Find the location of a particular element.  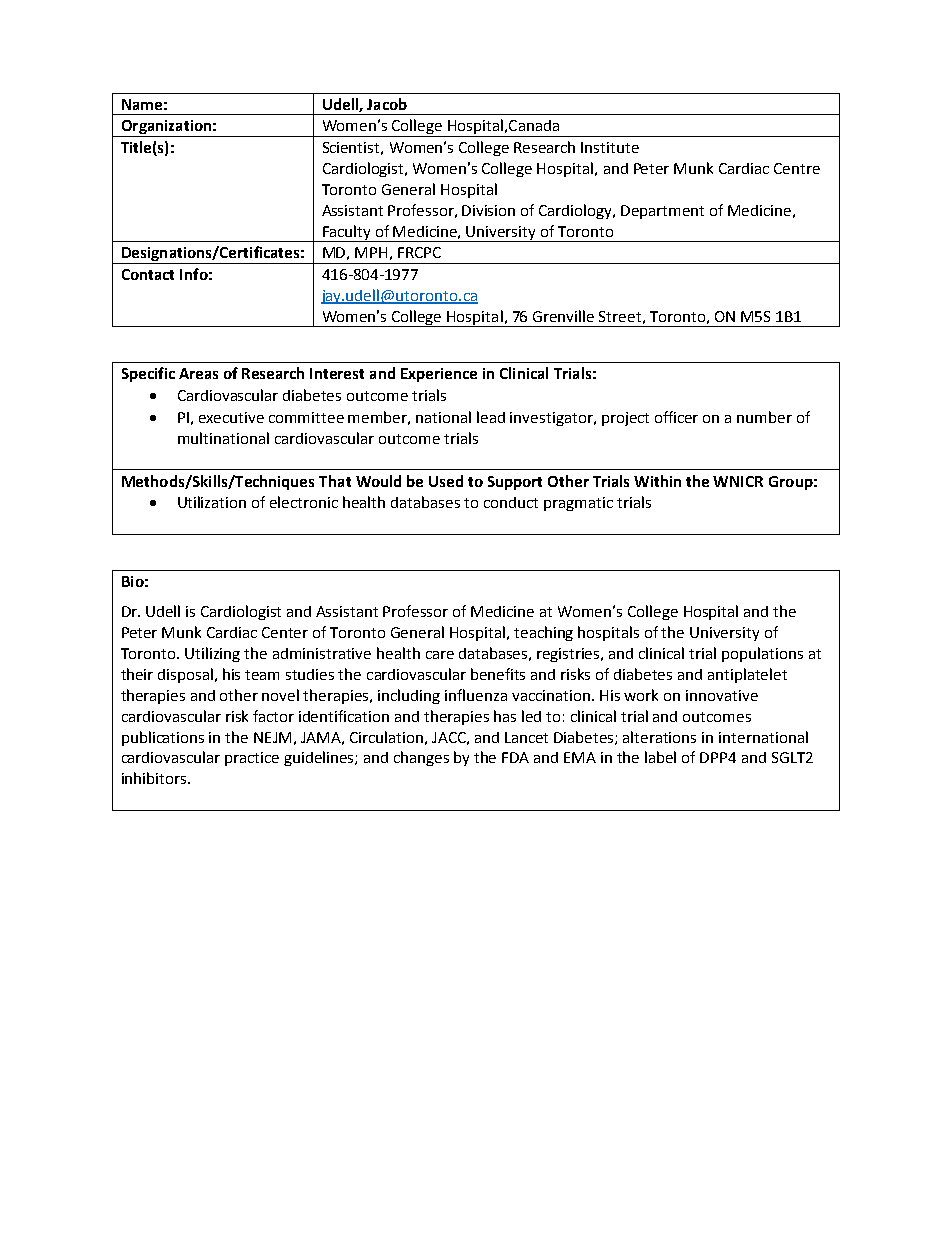

Centre is located at coordinates (797, 168).
